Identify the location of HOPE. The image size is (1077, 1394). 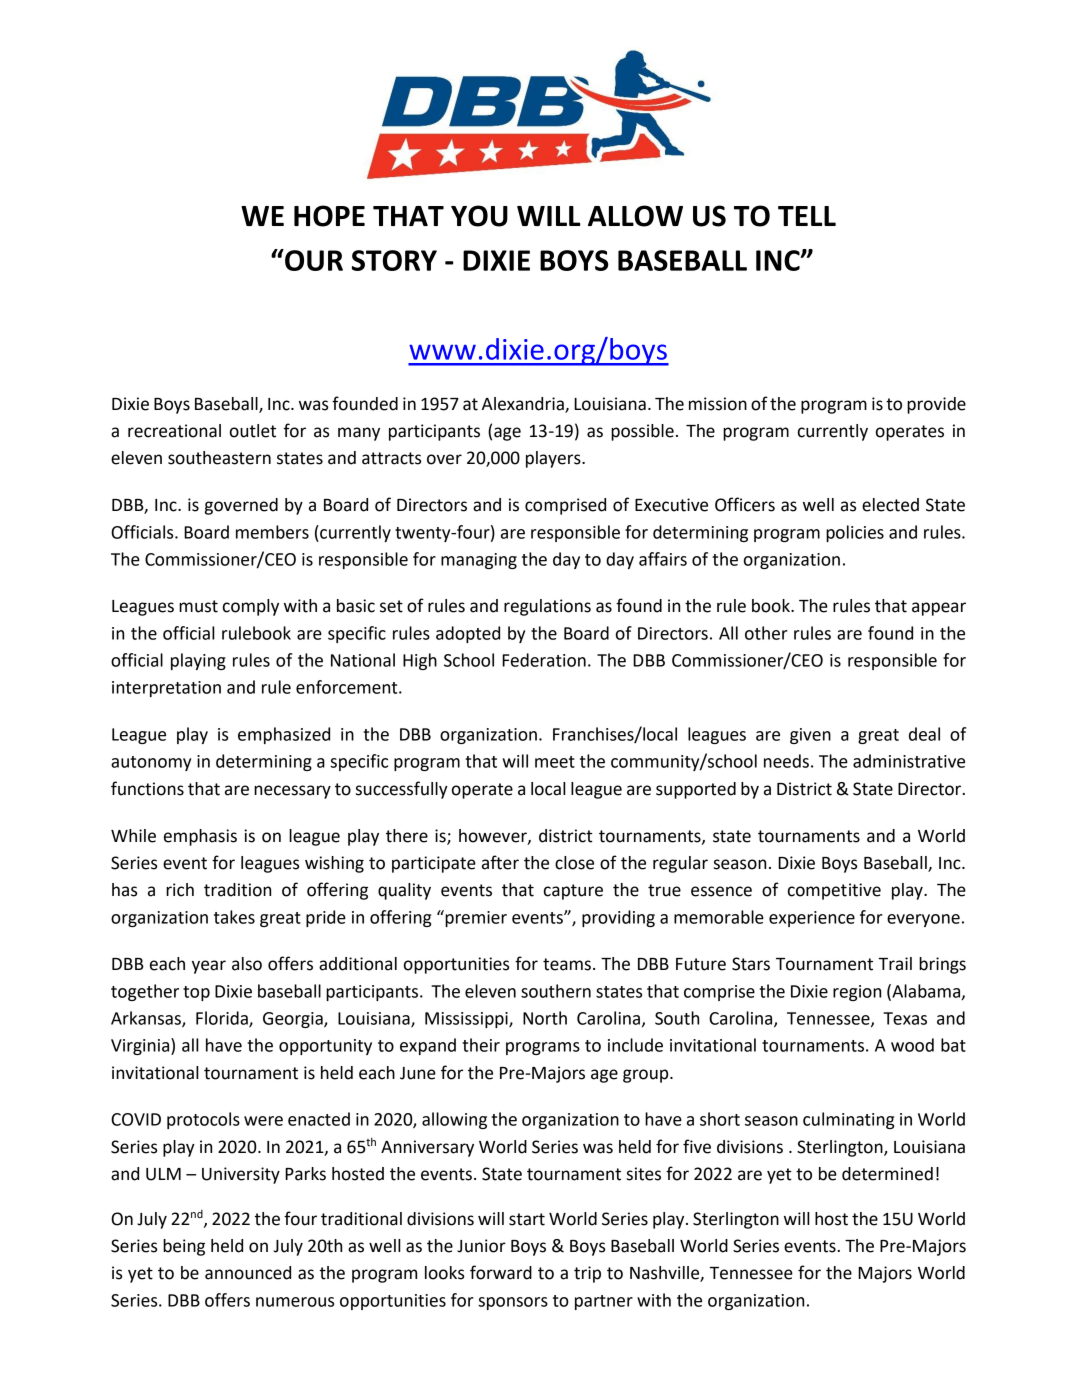
(329, 216).
